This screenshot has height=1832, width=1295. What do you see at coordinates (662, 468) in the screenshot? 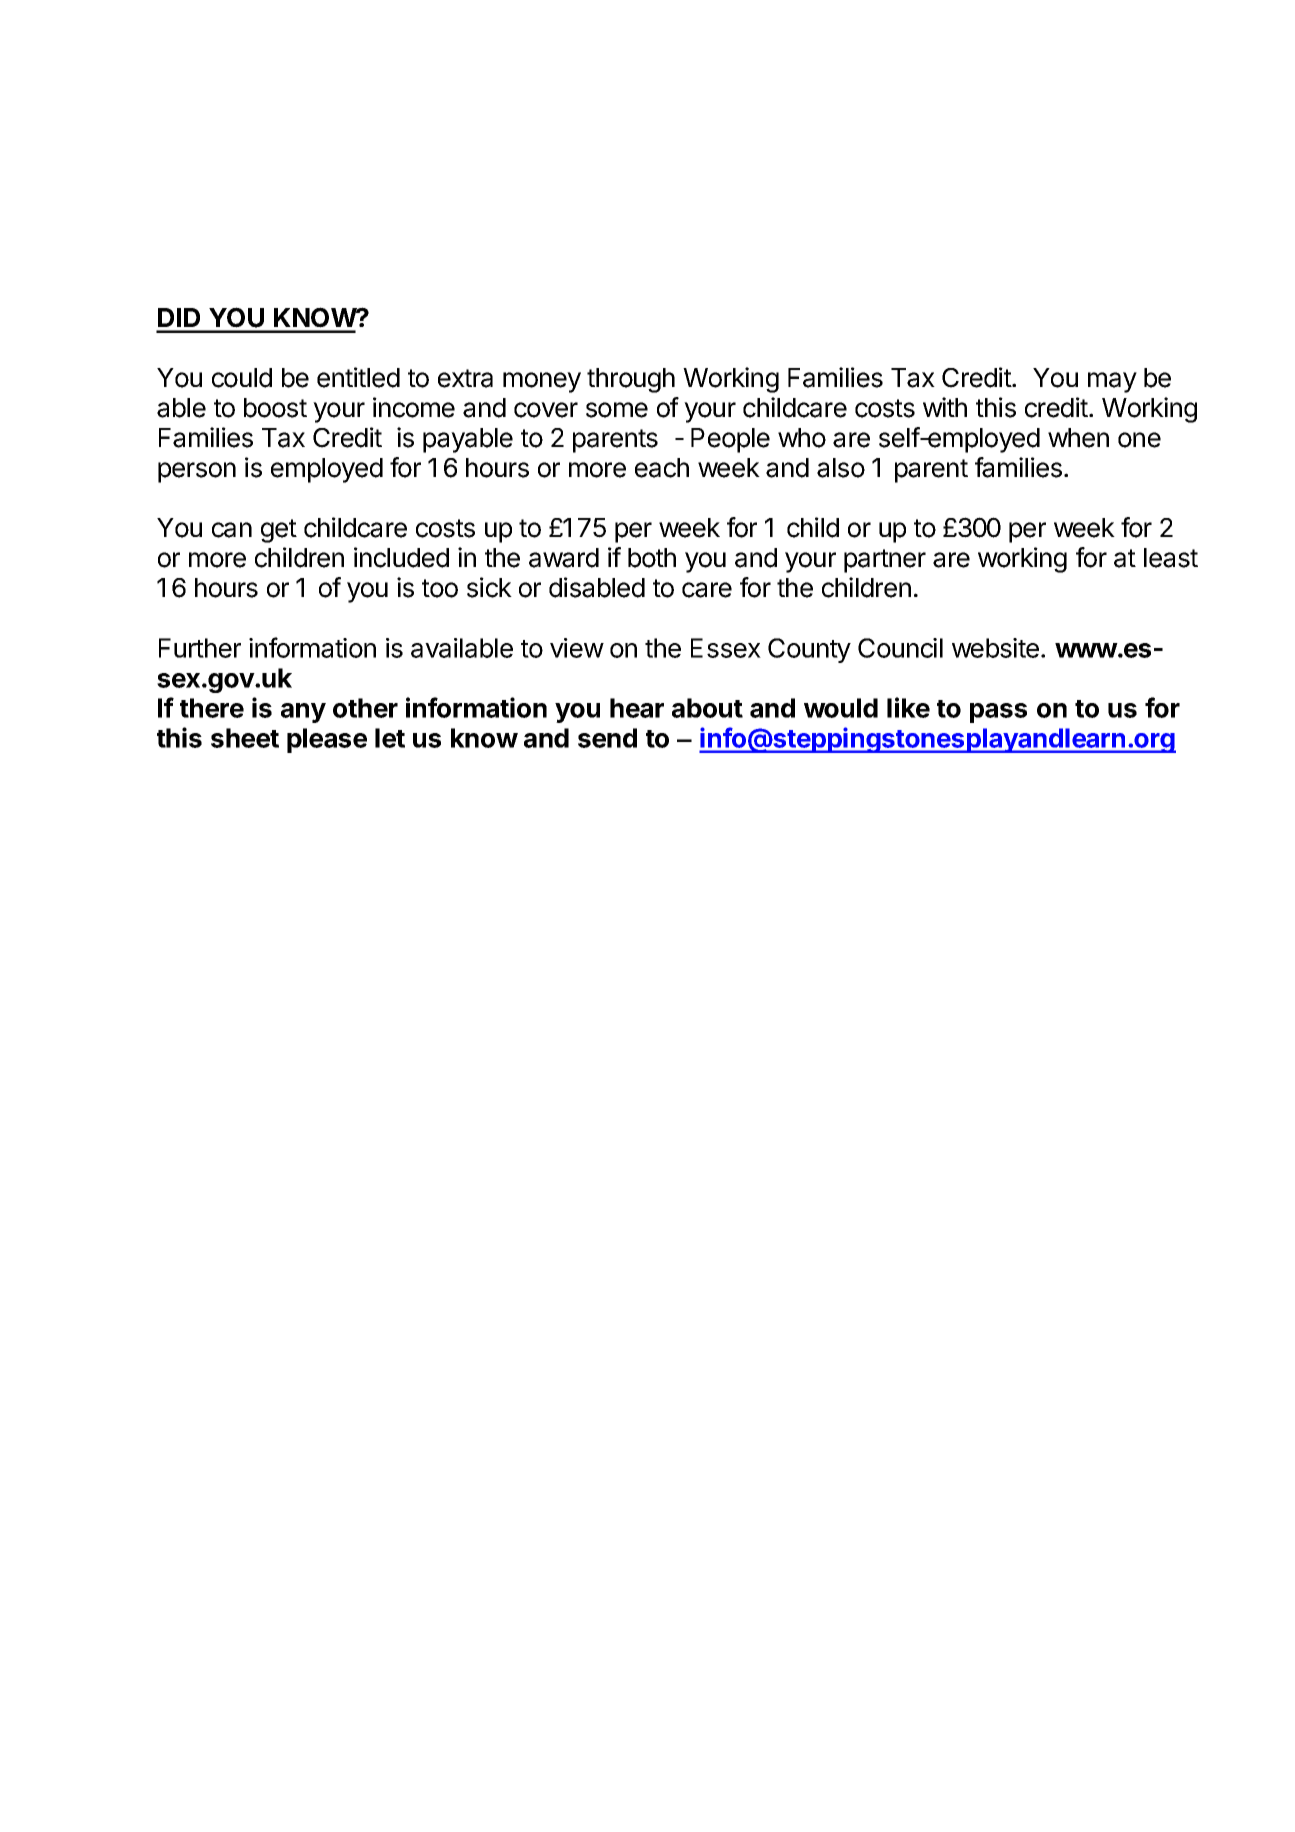
I see `each` at bounding box center [662, 468].
